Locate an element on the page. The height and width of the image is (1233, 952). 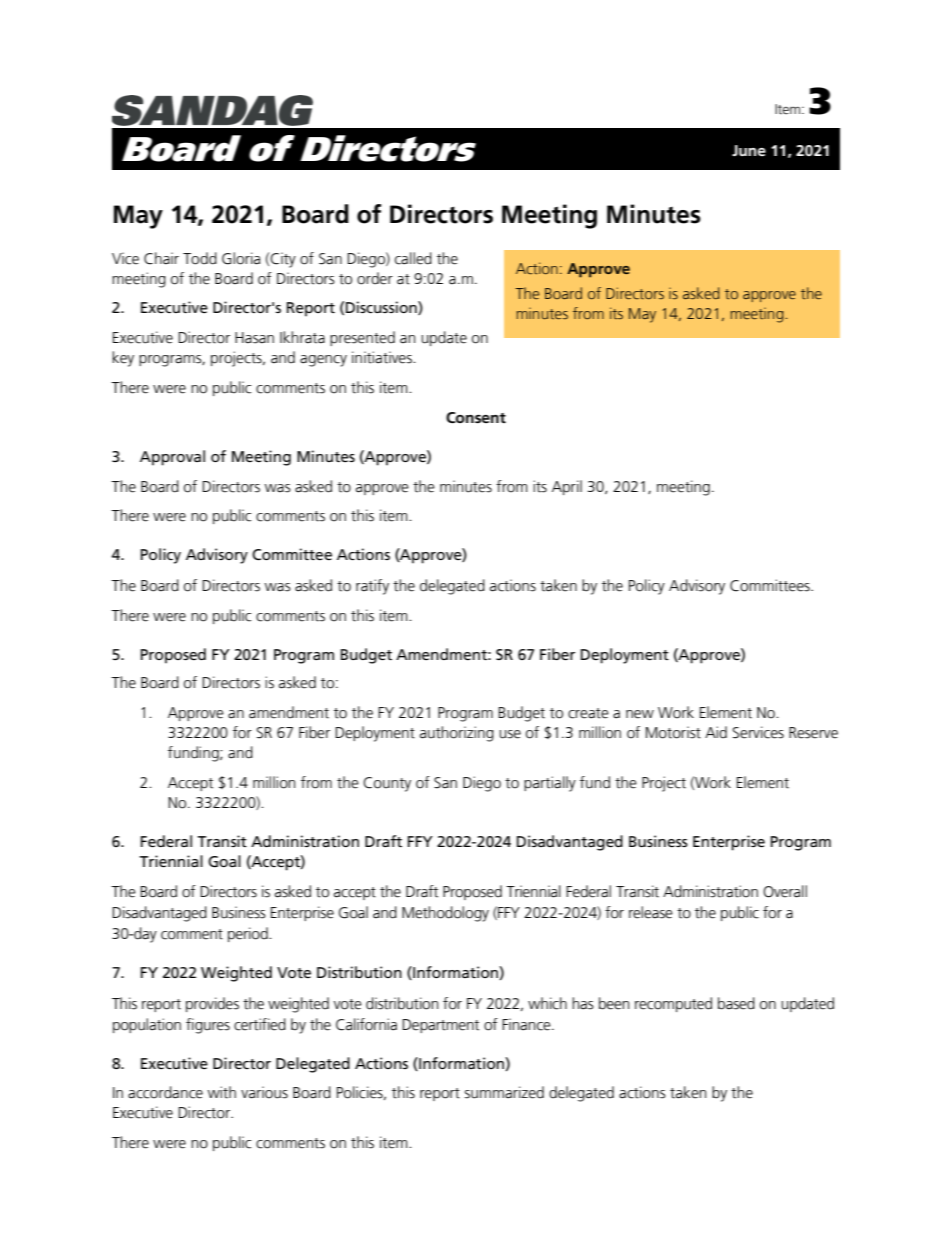
Consent is located at coordinates (476, 417).
